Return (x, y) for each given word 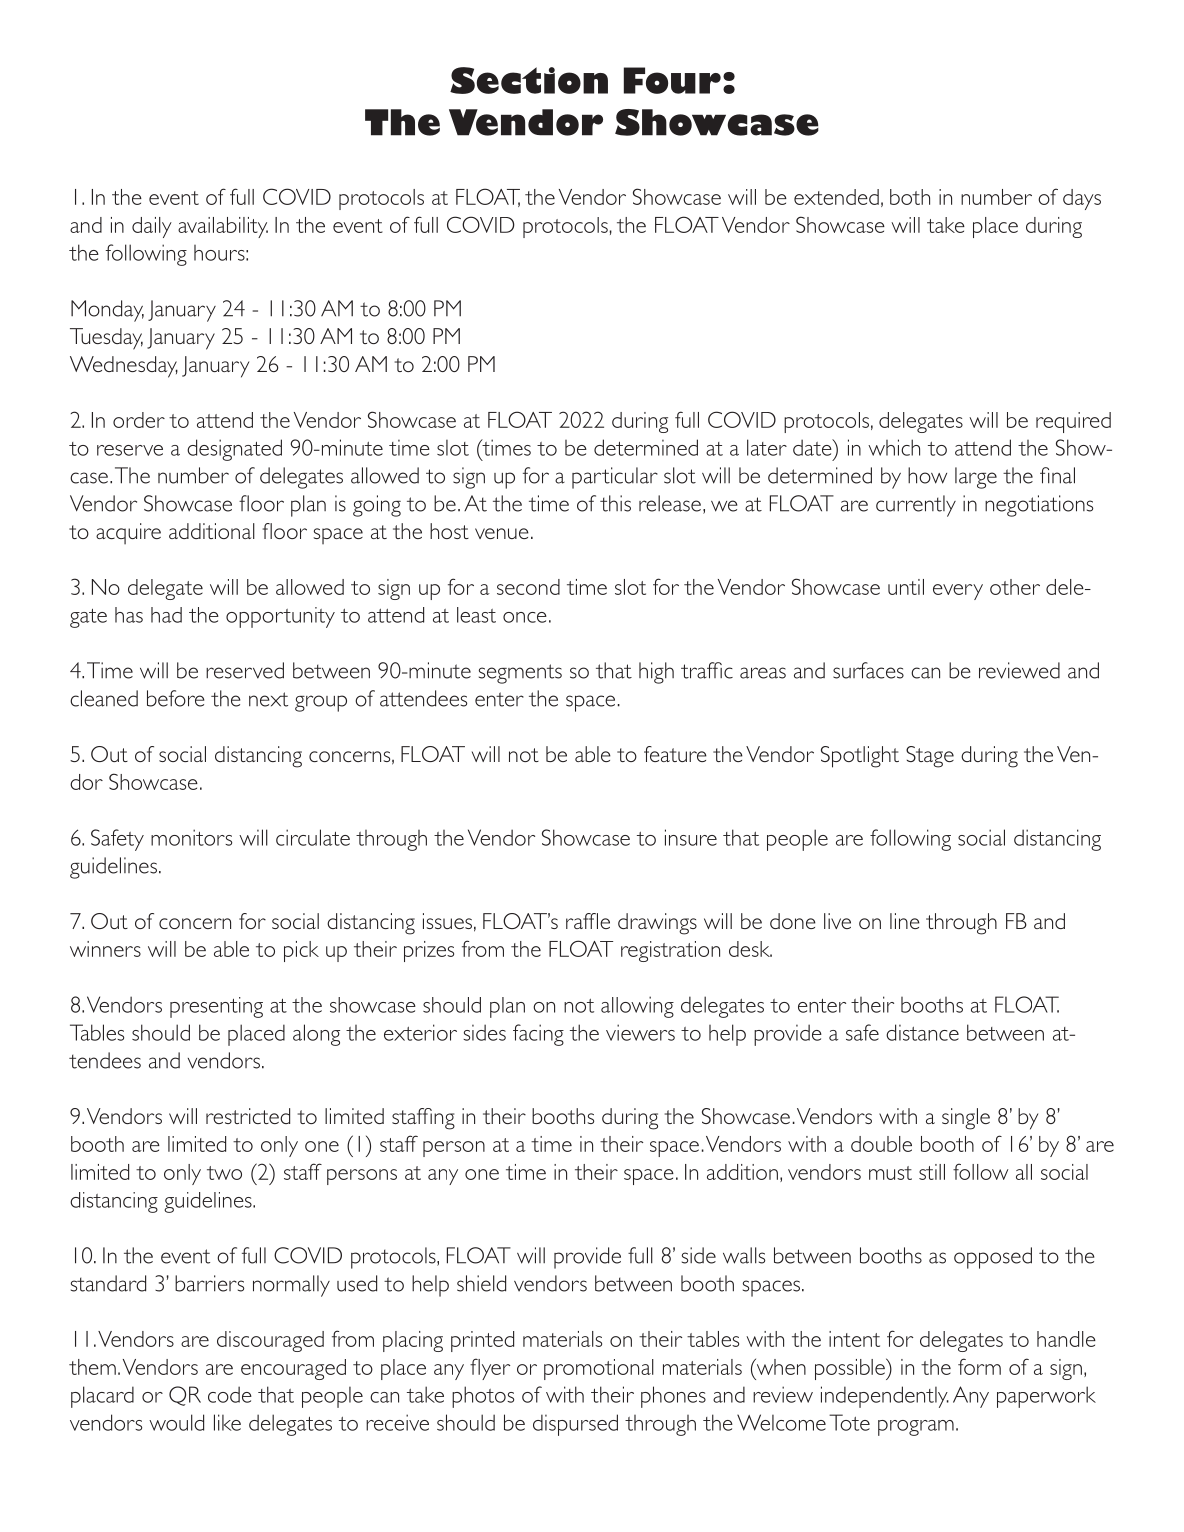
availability (223, 227)
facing (538, 1035)
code (230, 1394)
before (175, 698)
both (910, 197)
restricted (248, 1116)
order (139, 420)
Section (529, 80)
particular (615, 478)
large (976, 478)
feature (675, 754)
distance (922, 1032)
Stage (930, 757)
